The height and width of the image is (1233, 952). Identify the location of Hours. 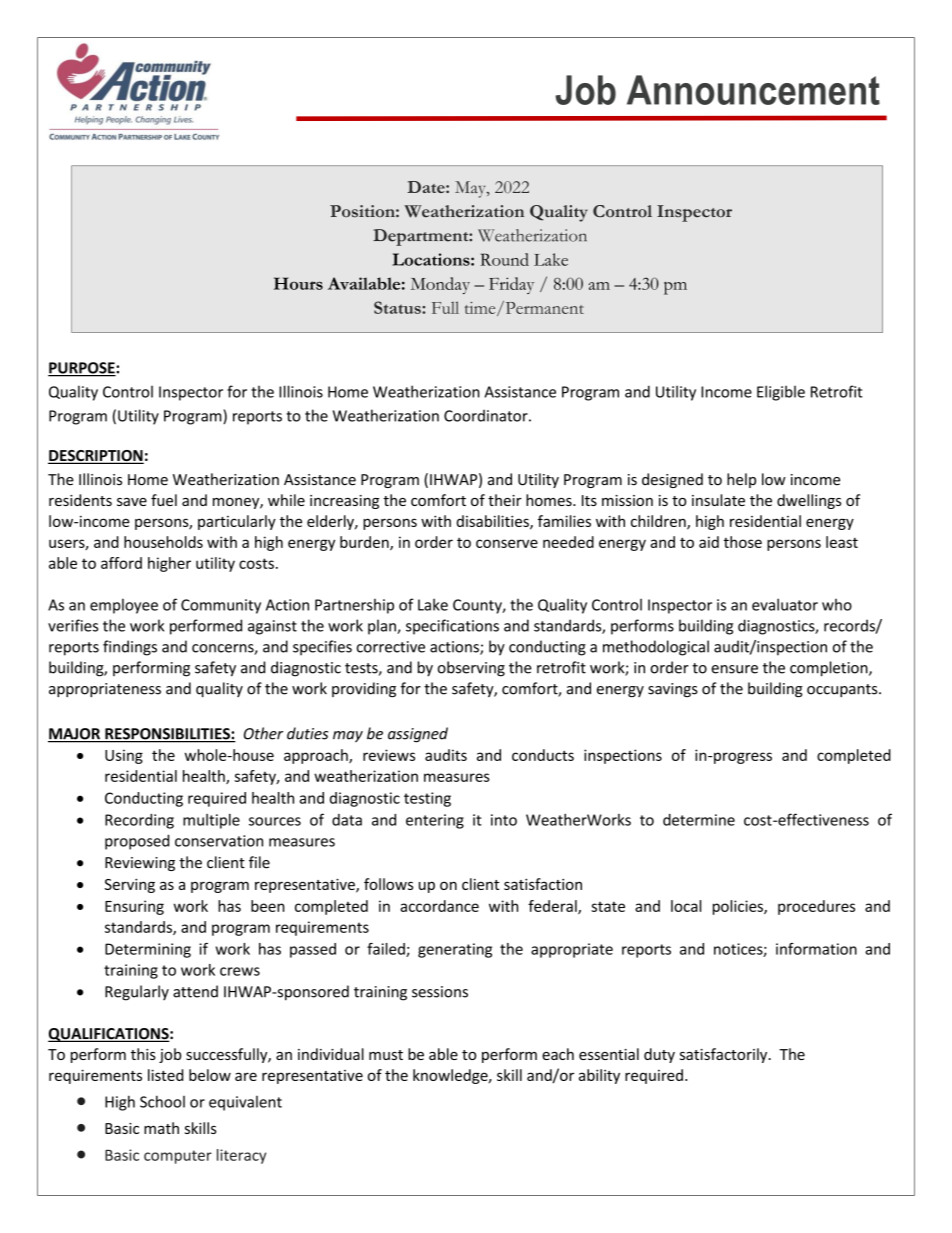
(298, 283).
